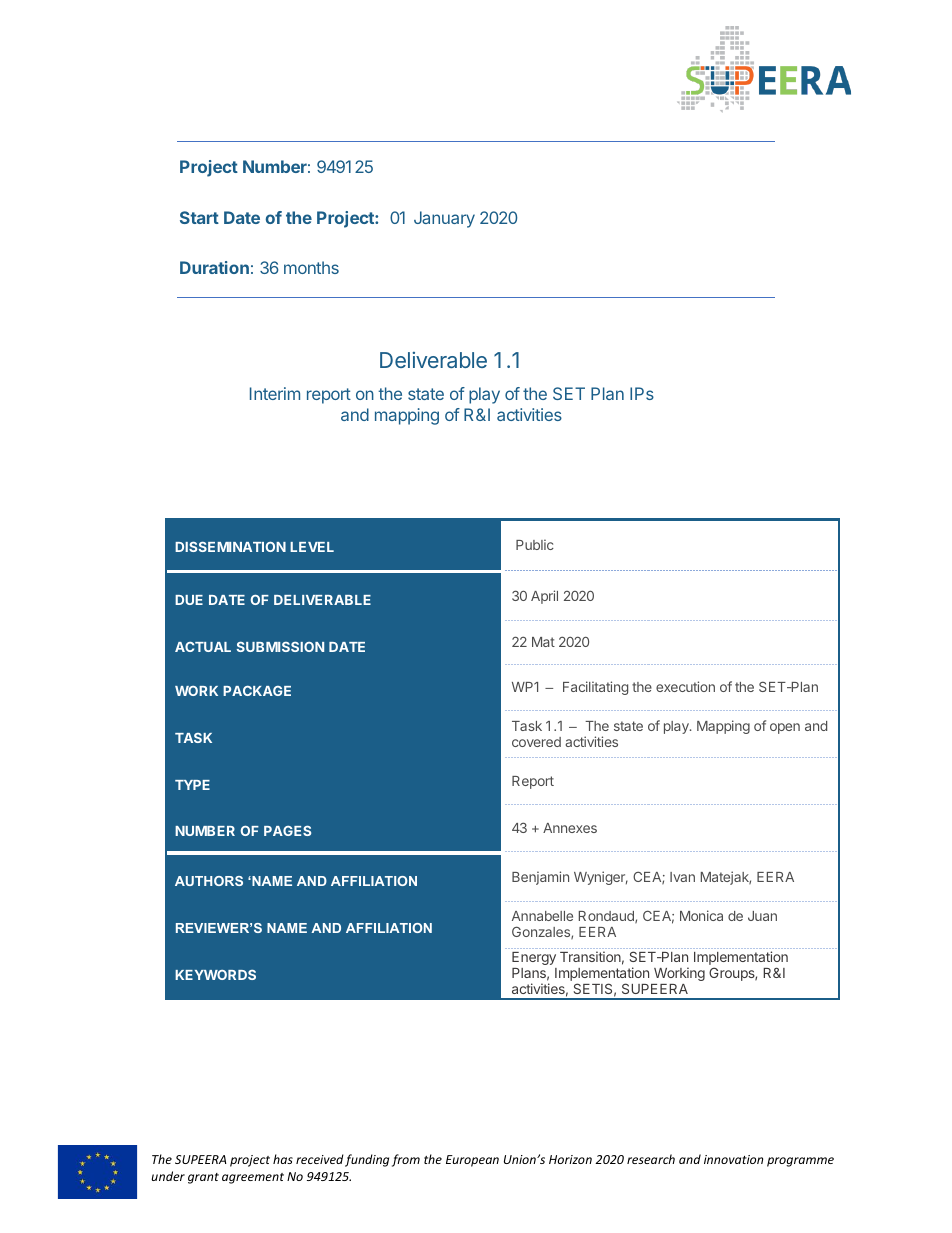 Image resolution: width=952 pixels, height=1233 pixels. I want to click on execution, so click(685, 686).
